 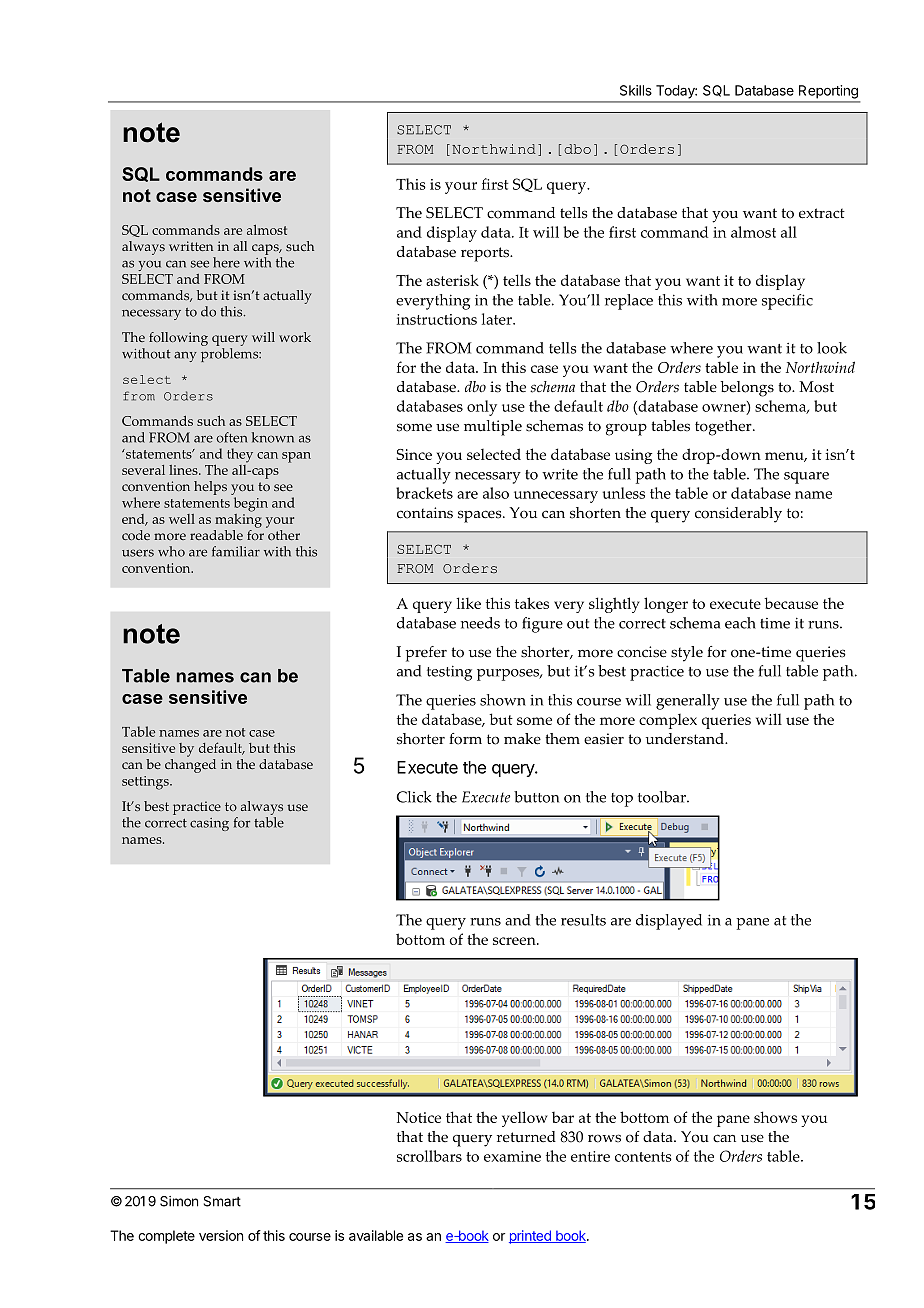 What do you see at coordinates (828, 92) in the document?
I see `Reporting` at bounding box center [828, 92].
